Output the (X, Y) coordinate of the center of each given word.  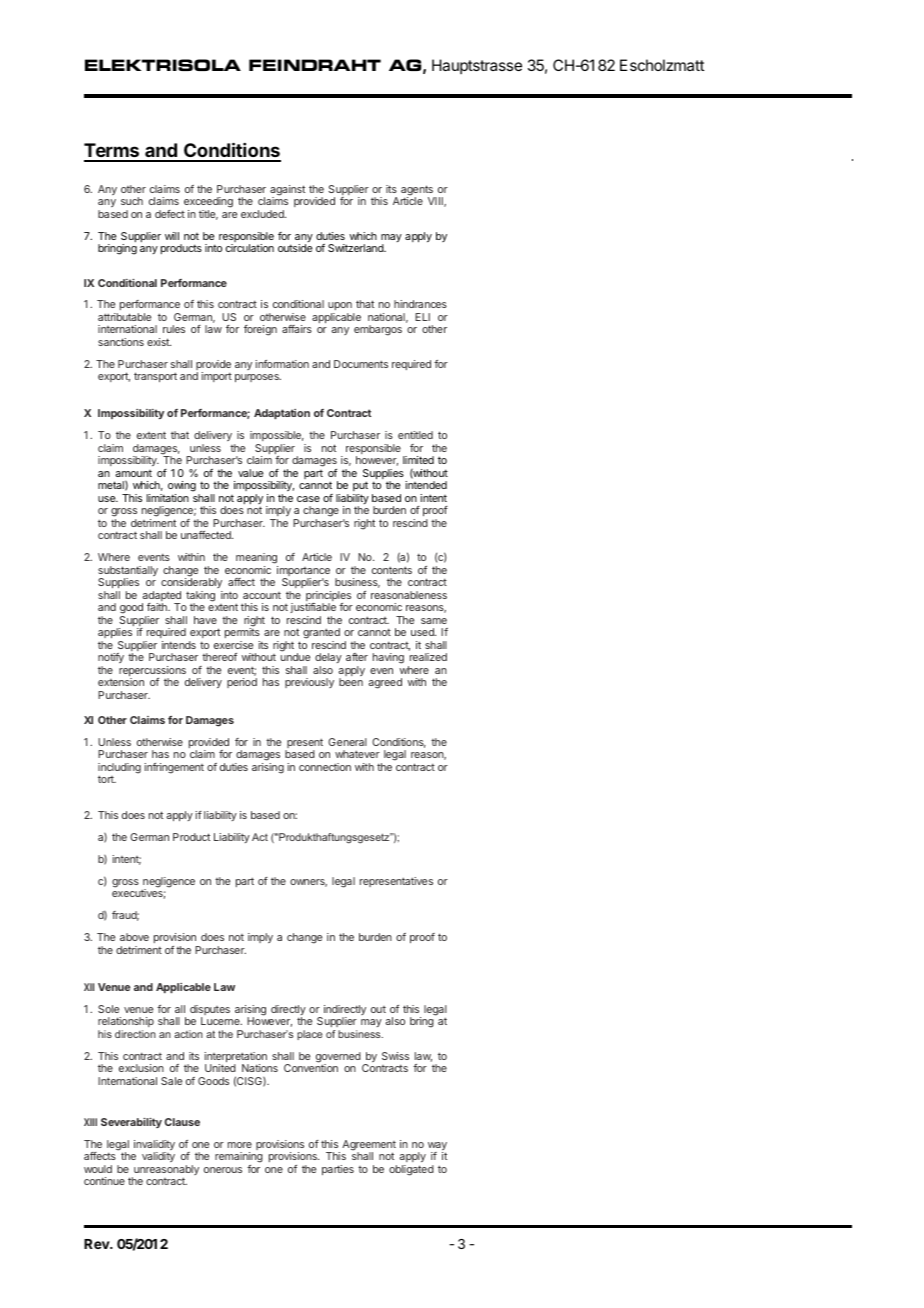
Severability (131, 1123)
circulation (250, 248)
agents (418, 191)
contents (392, 570)
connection (325, 767)
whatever (357, 754)
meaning (257, 560)
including (119, 769)
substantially (128, 572)
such (132, 201)
